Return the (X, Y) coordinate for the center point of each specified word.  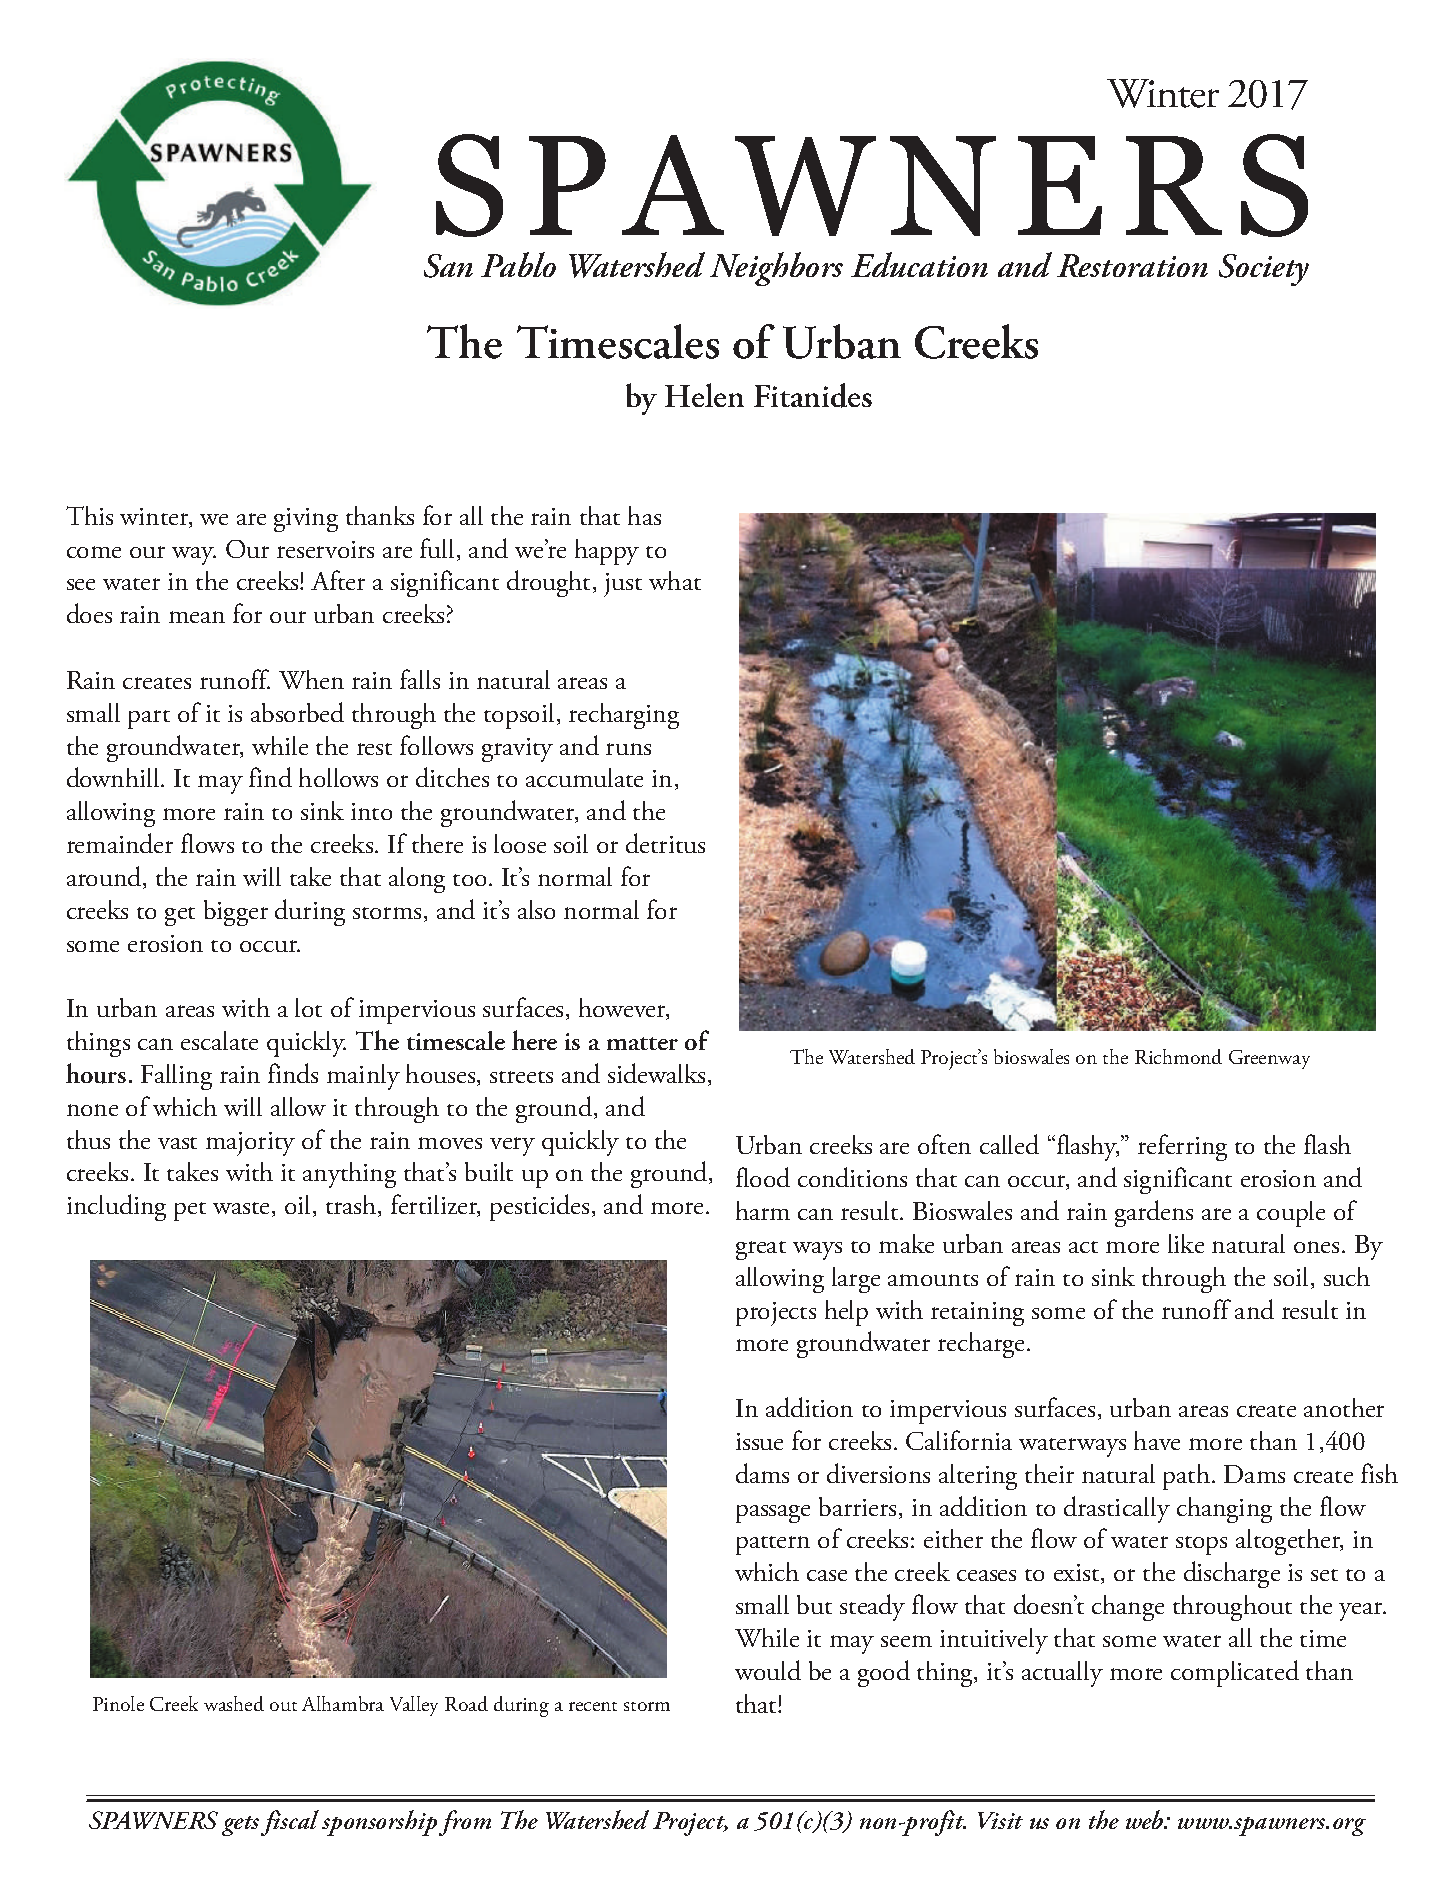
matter (642, 1043)
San (448, 266)
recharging (624, 716)
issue (759, 1441)
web (1146, 1819)
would (768, 1670)
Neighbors (776, 269)
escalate (219, 1040)
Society (1264, 270)
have (1157, 1440)
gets (240, 1826)
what (675, 580)
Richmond (1178, 1056)
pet (190, 1211)
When (311, 679)
